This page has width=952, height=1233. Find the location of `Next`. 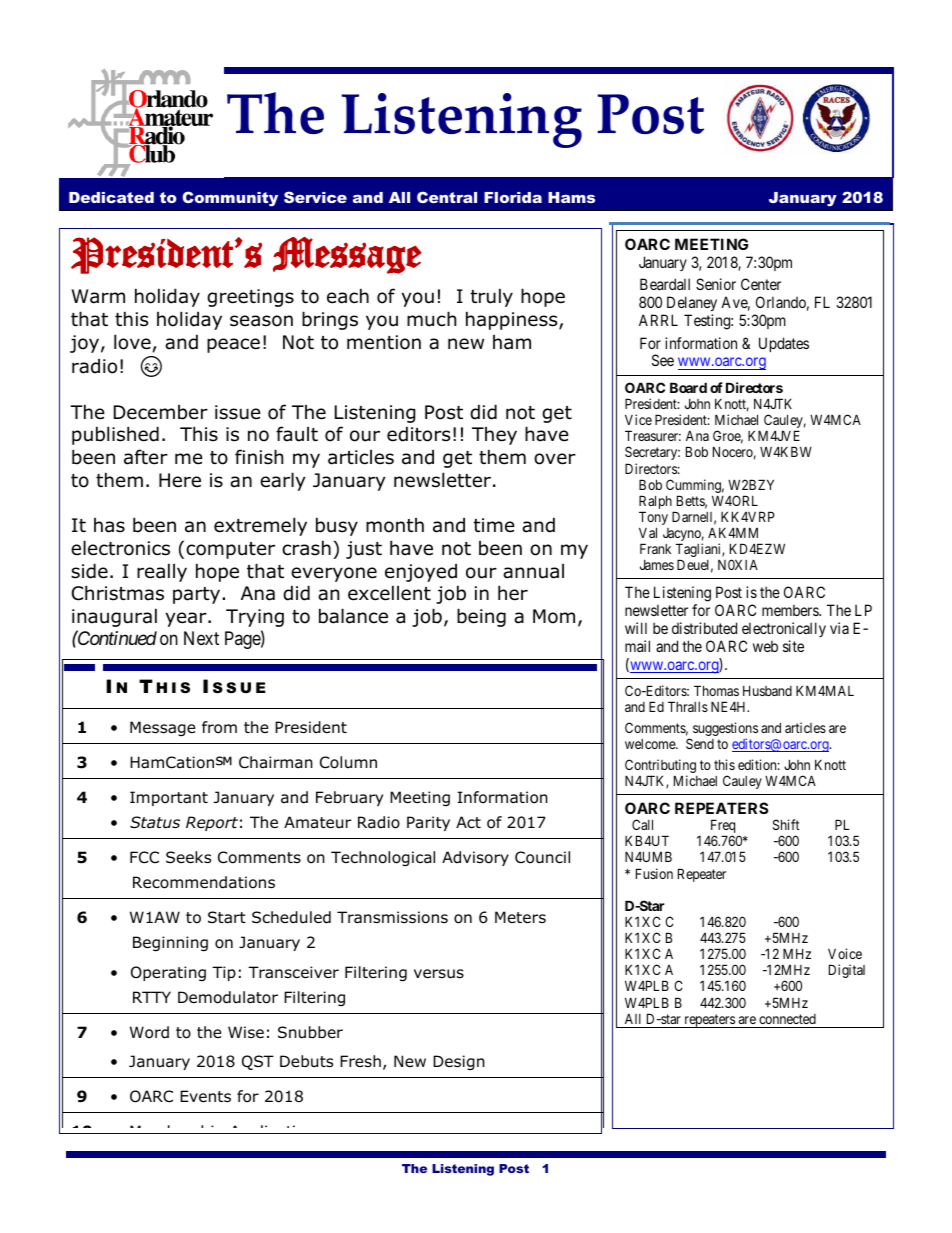

Next is located at coordinates (201, 638).
